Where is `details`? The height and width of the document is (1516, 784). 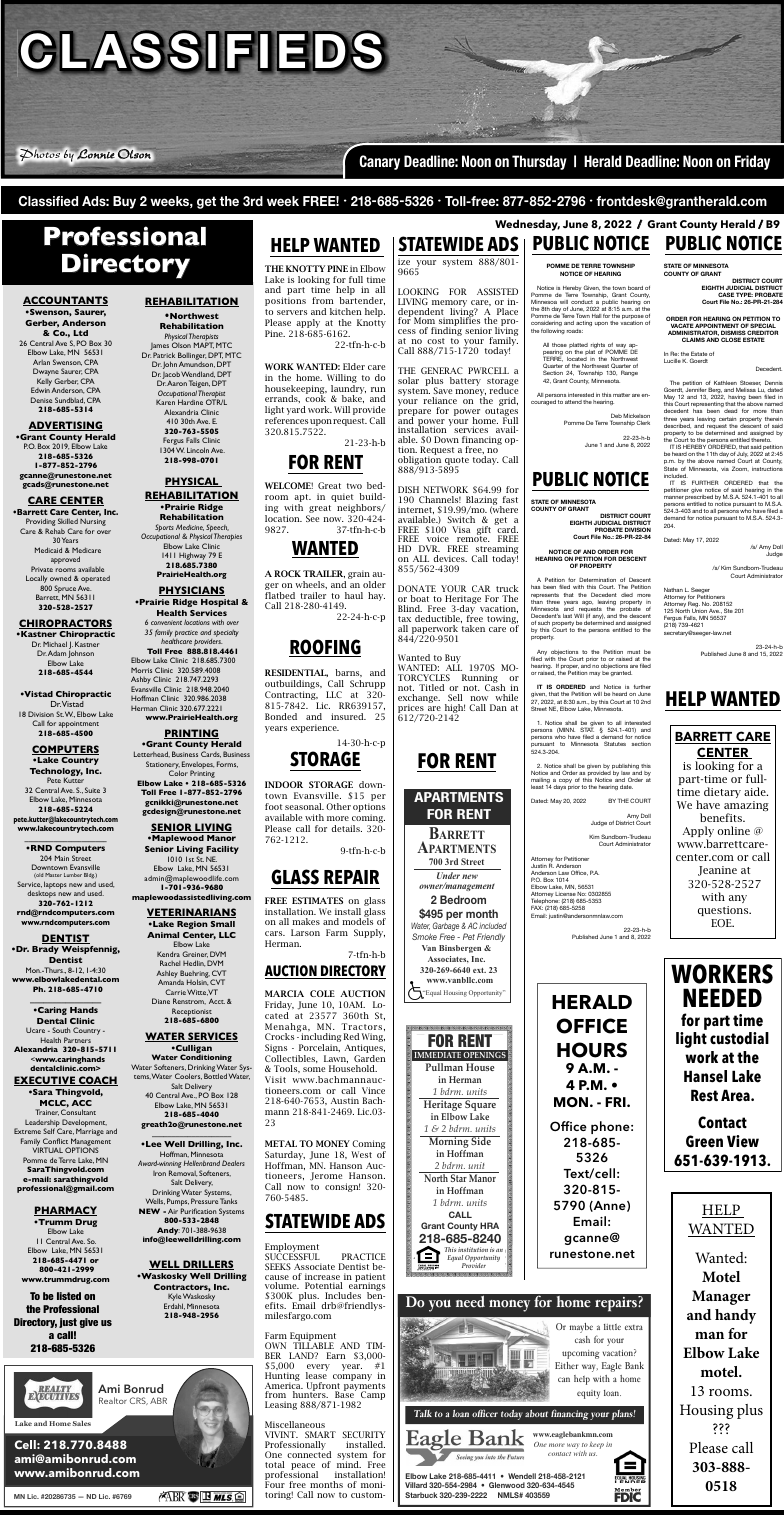
details is located at coordinates (346, 828).
